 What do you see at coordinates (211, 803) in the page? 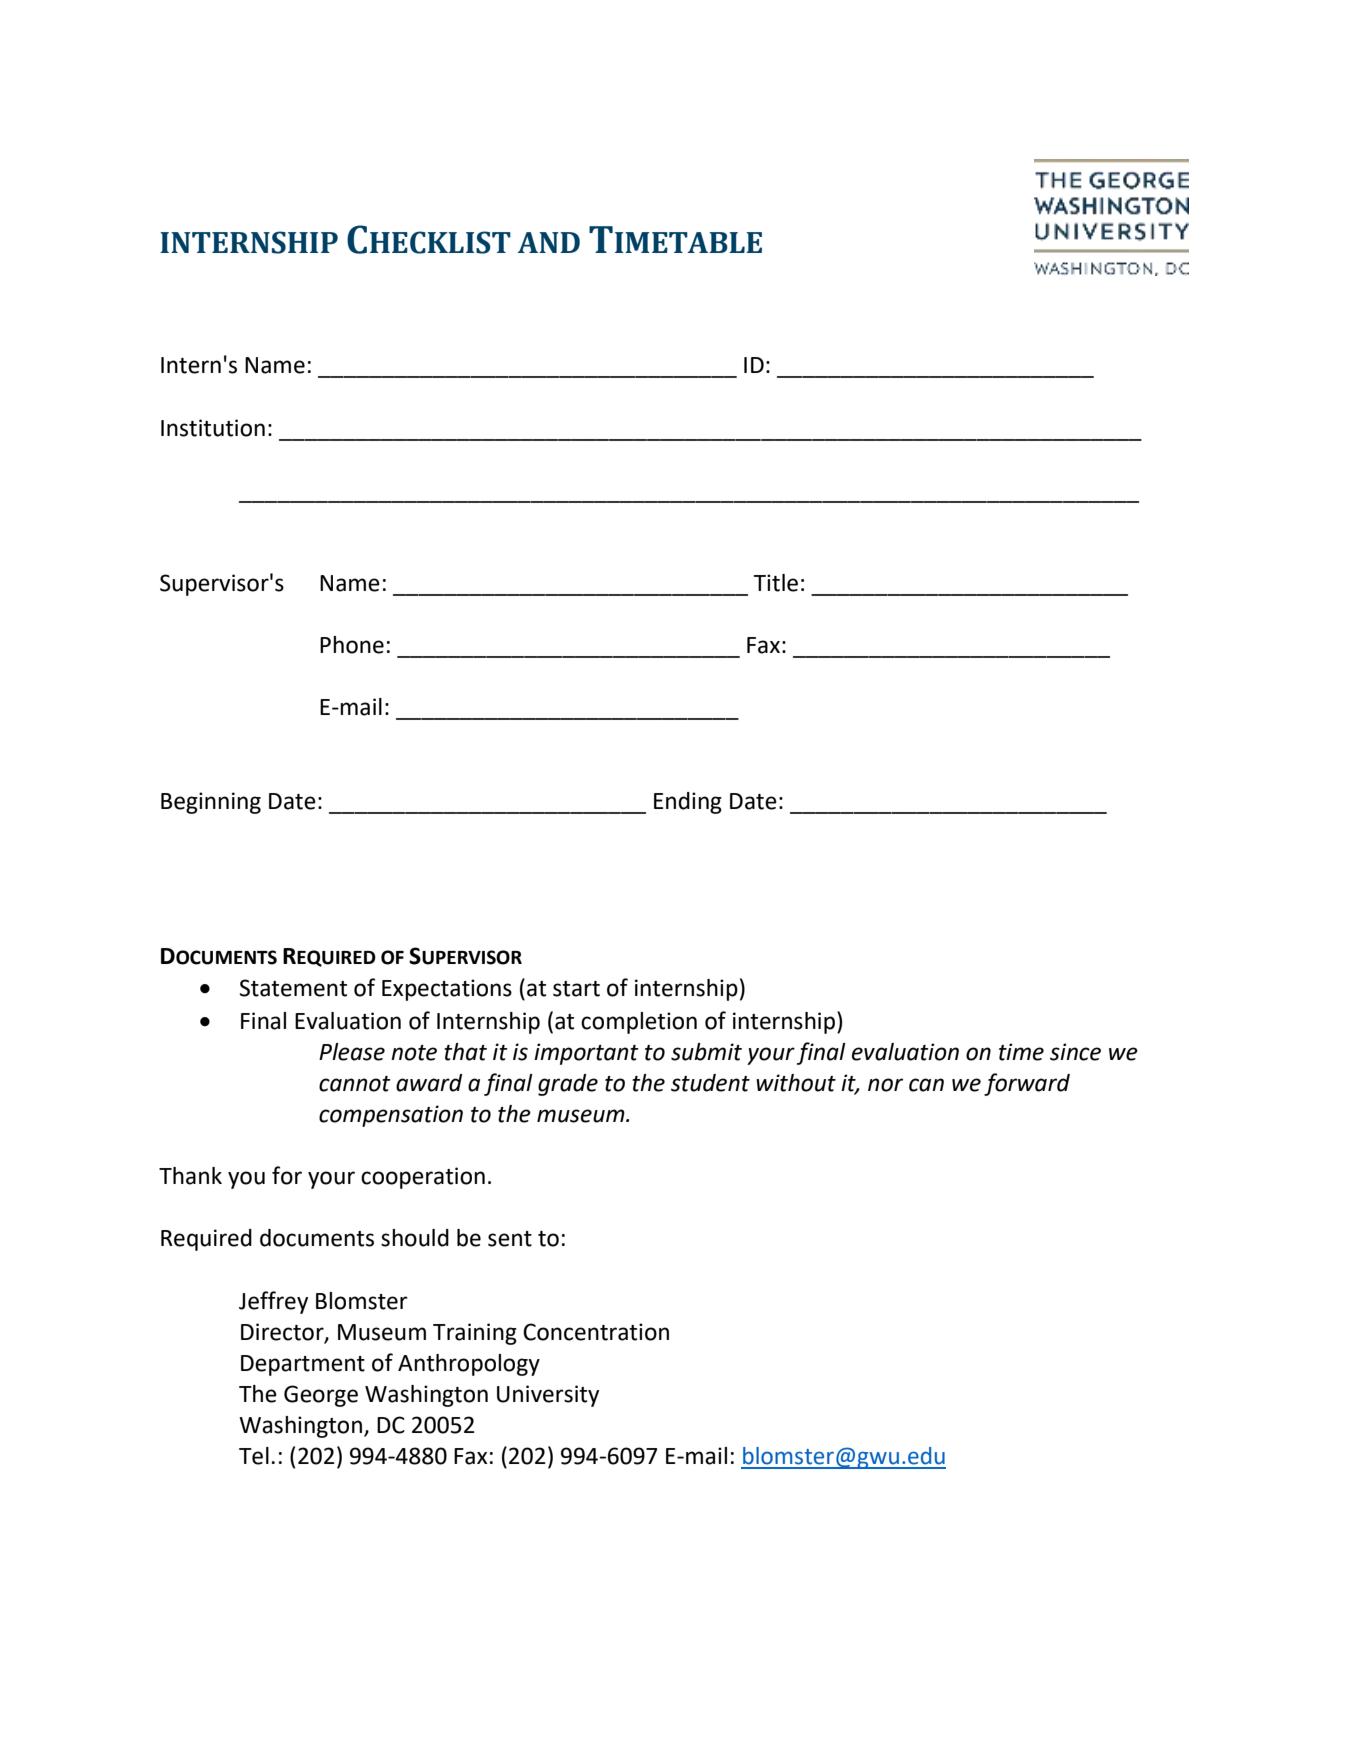
I see `Beginning` at bounding box center [211, 803].
